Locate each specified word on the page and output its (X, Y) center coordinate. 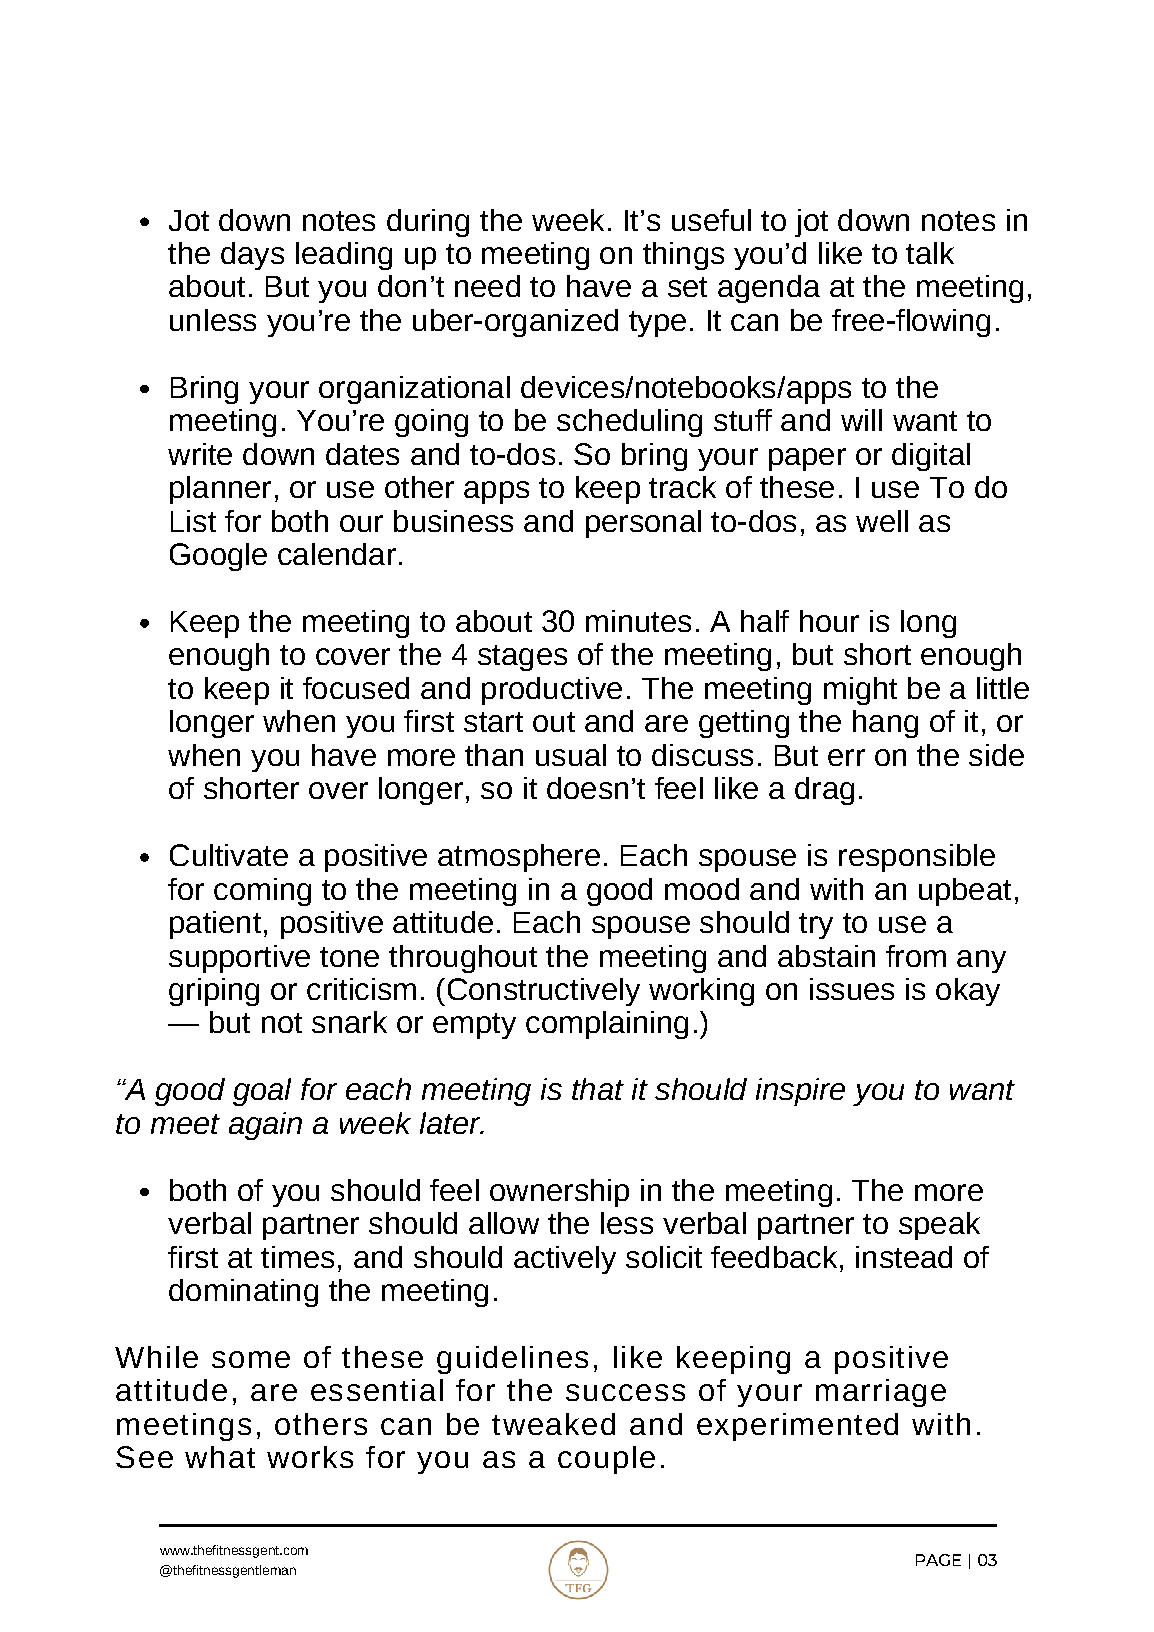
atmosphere (519, 858)
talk (930, 253)
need (487, 286)
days (252, 256)
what (220, 1457)
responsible (917, 858)
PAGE (938, 1560)
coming (262, 892)
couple (606, 1460)
